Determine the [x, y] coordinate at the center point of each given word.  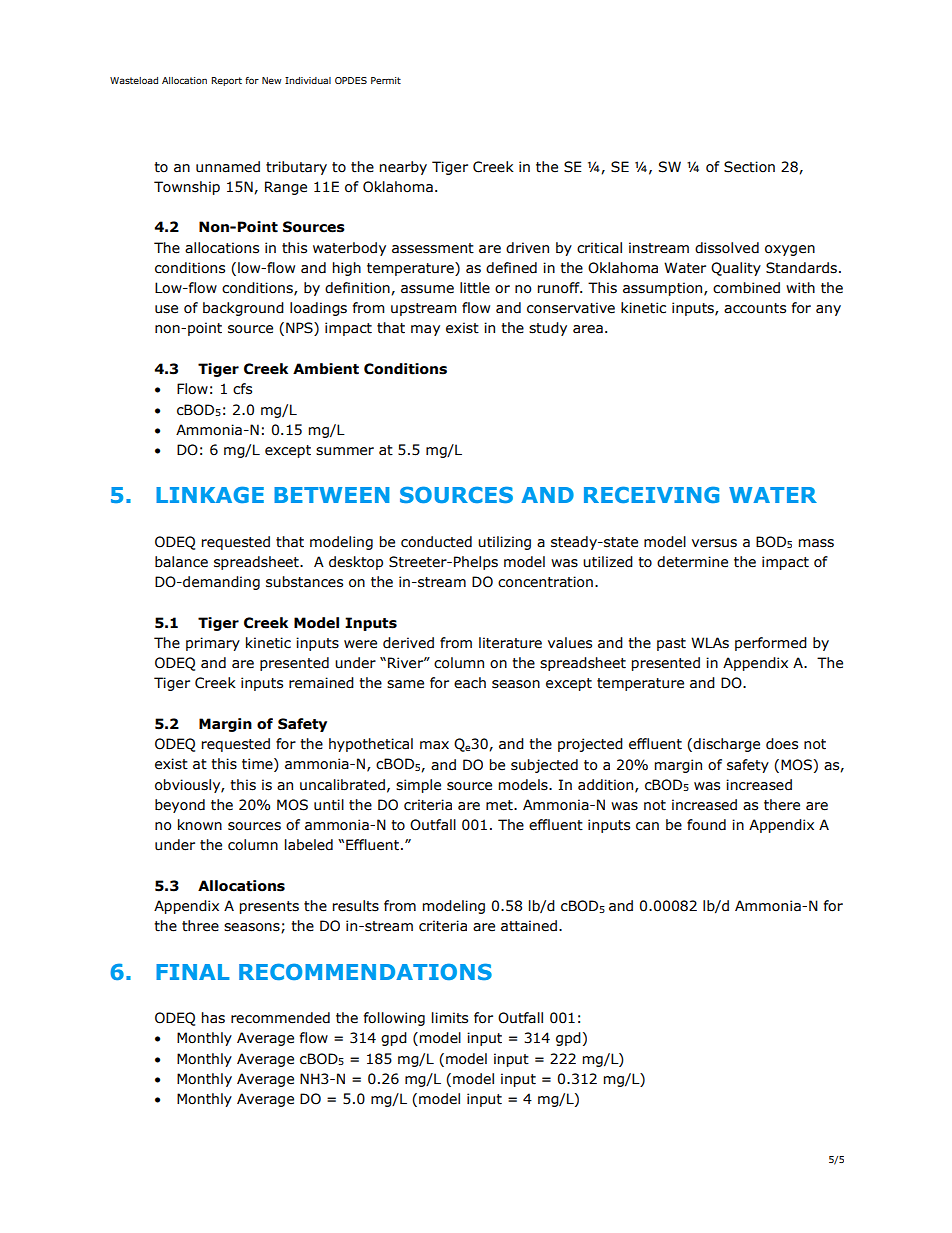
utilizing [504, 543]
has [213, 1018]
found [706, 825]
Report [226, 81]
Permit [386, 80]
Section [749, 167]
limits [450, 1018]
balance [181, 562]
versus [714, 543]
